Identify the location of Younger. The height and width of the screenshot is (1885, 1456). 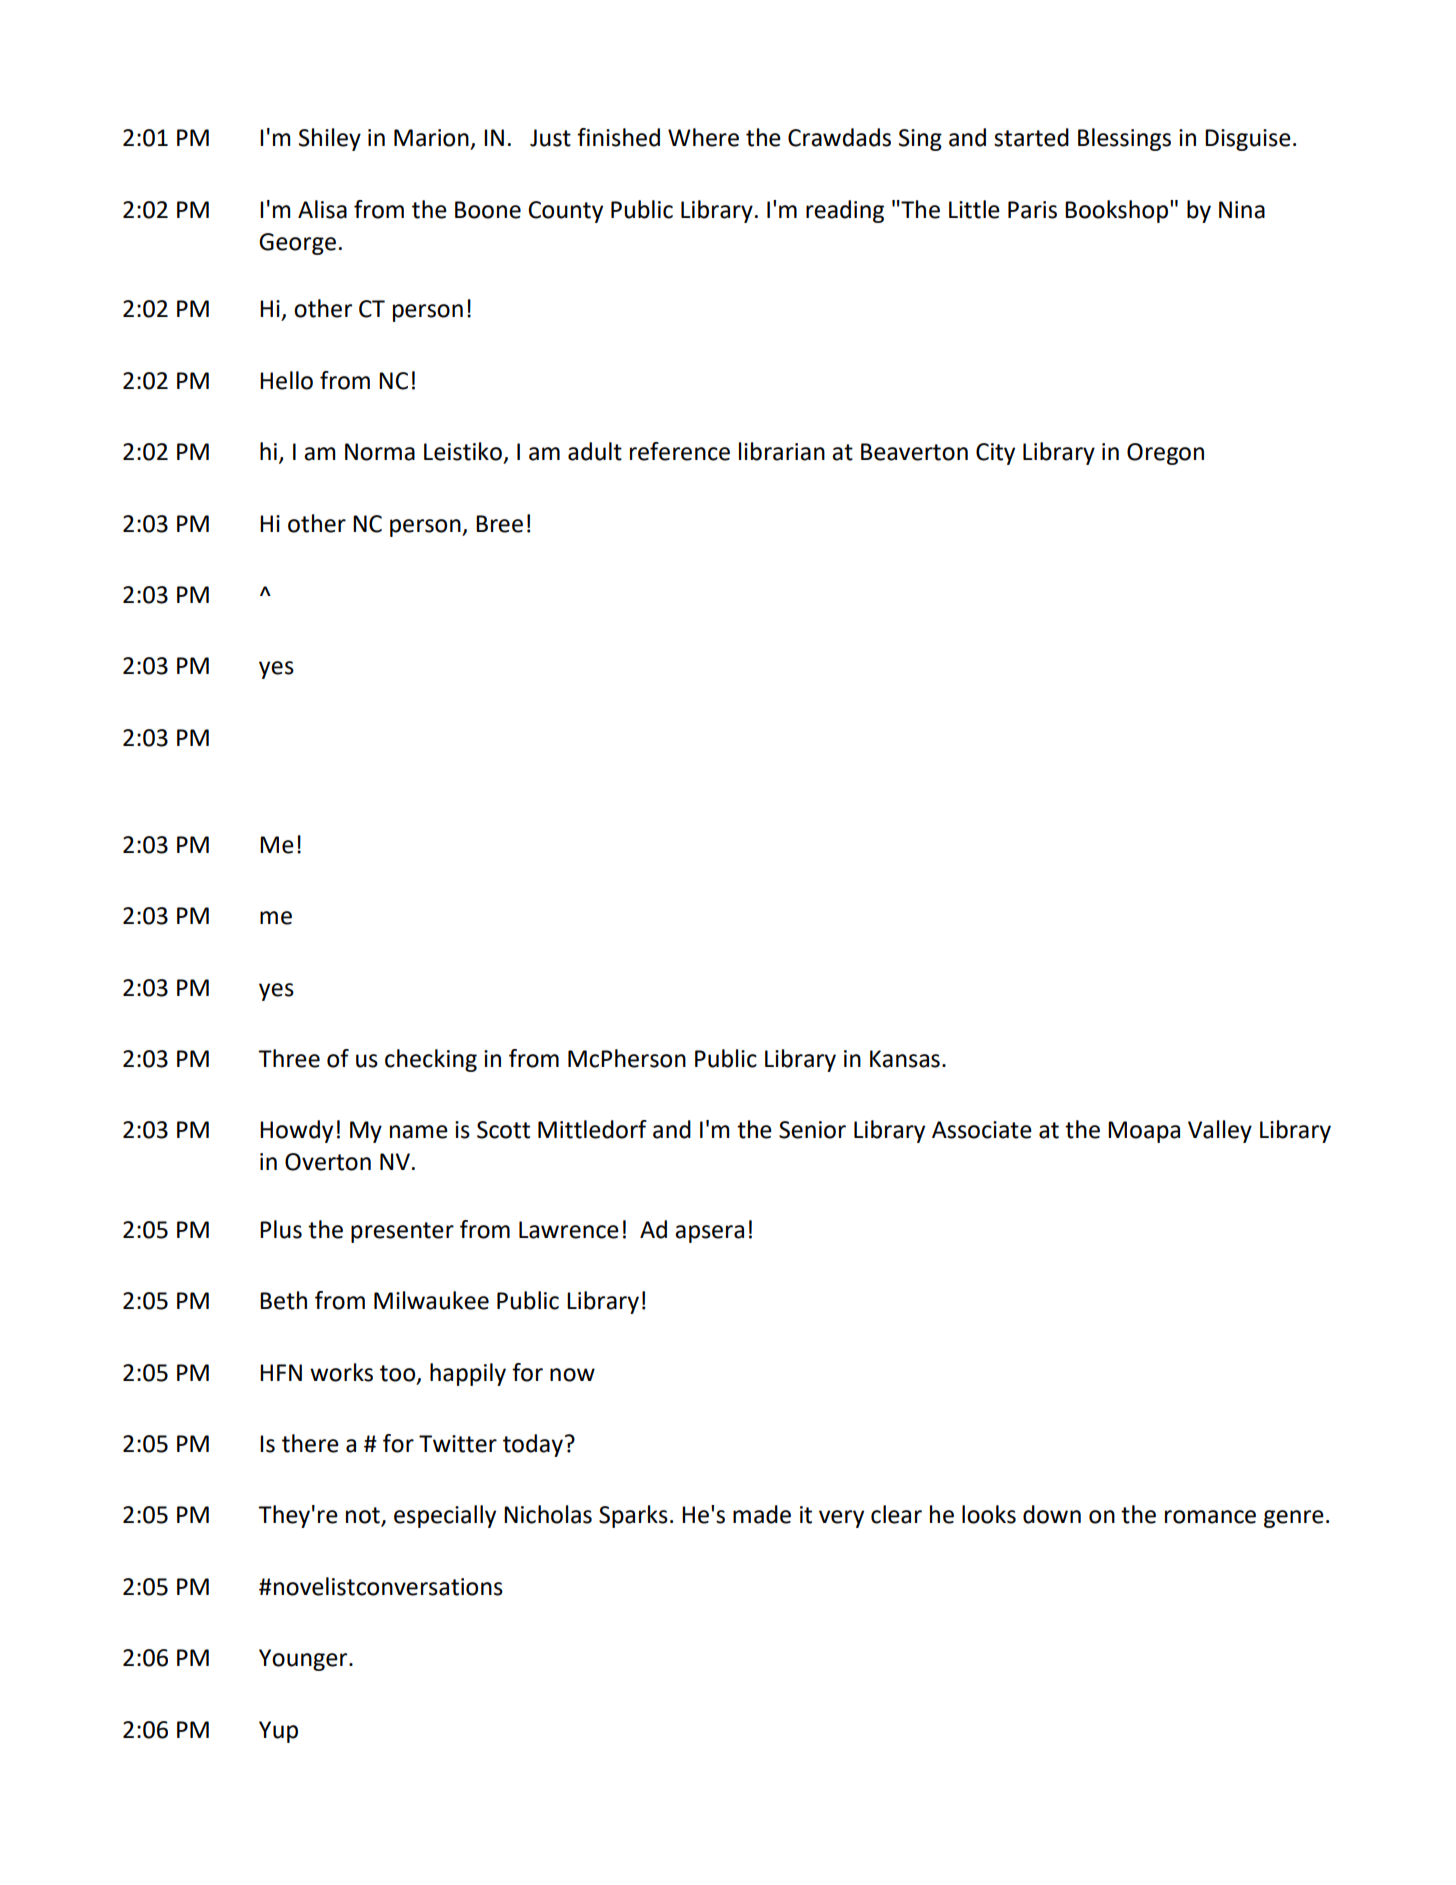
(304, 1660).
